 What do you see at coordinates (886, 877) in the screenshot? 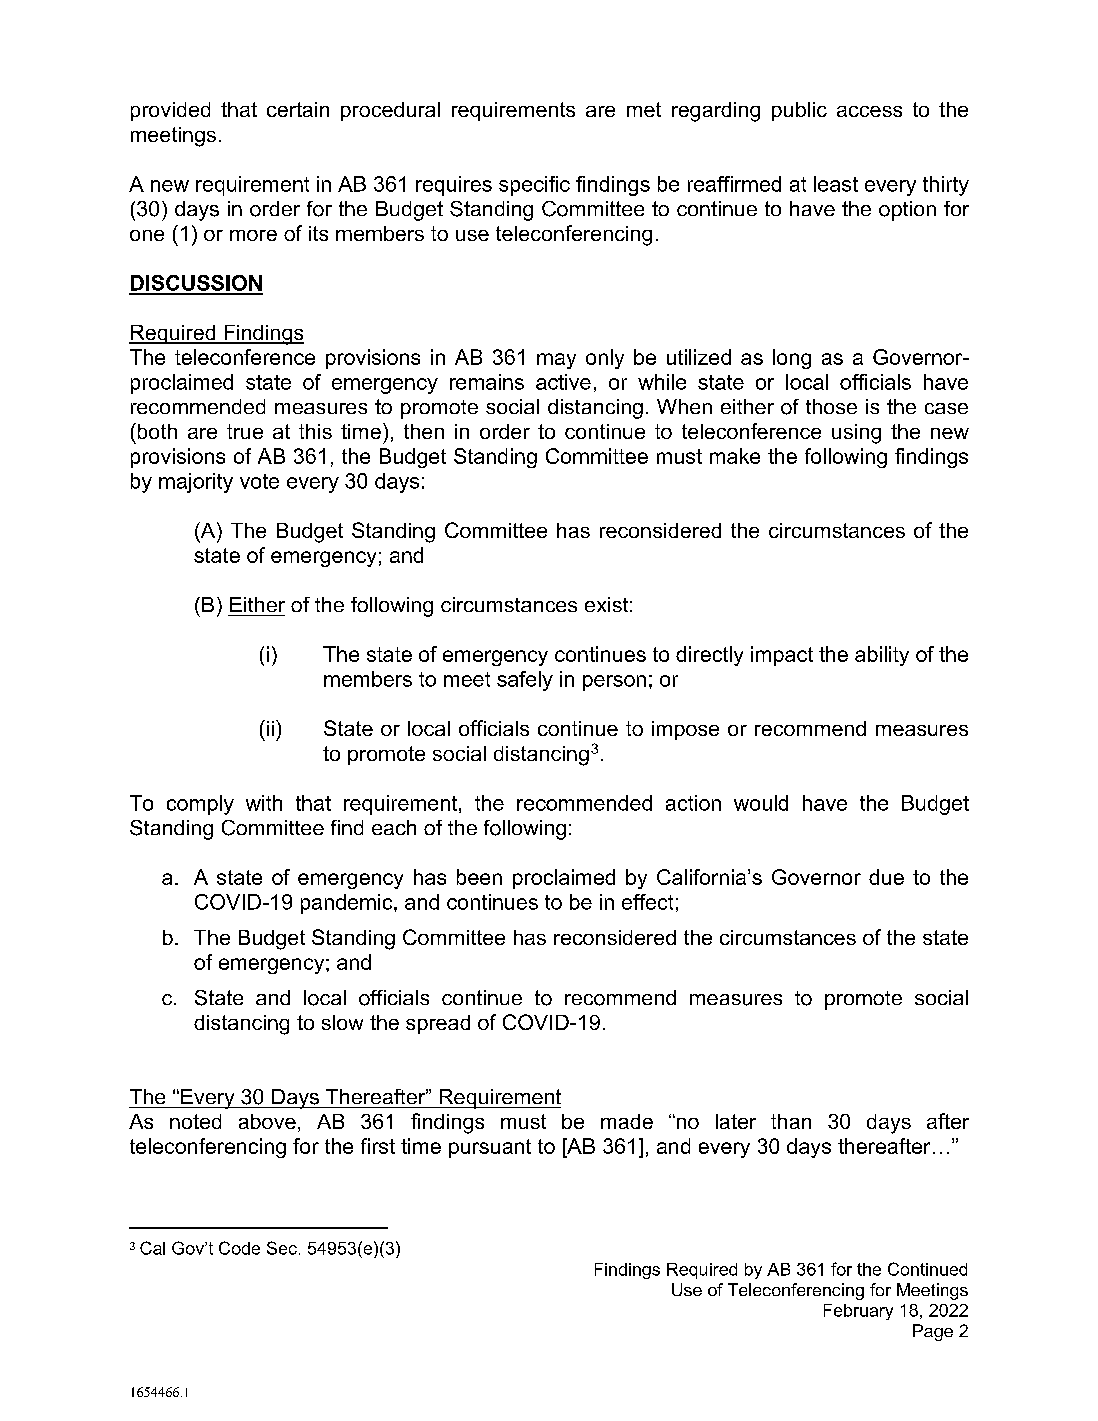
I see `due` at bounding box center [886, 877].
